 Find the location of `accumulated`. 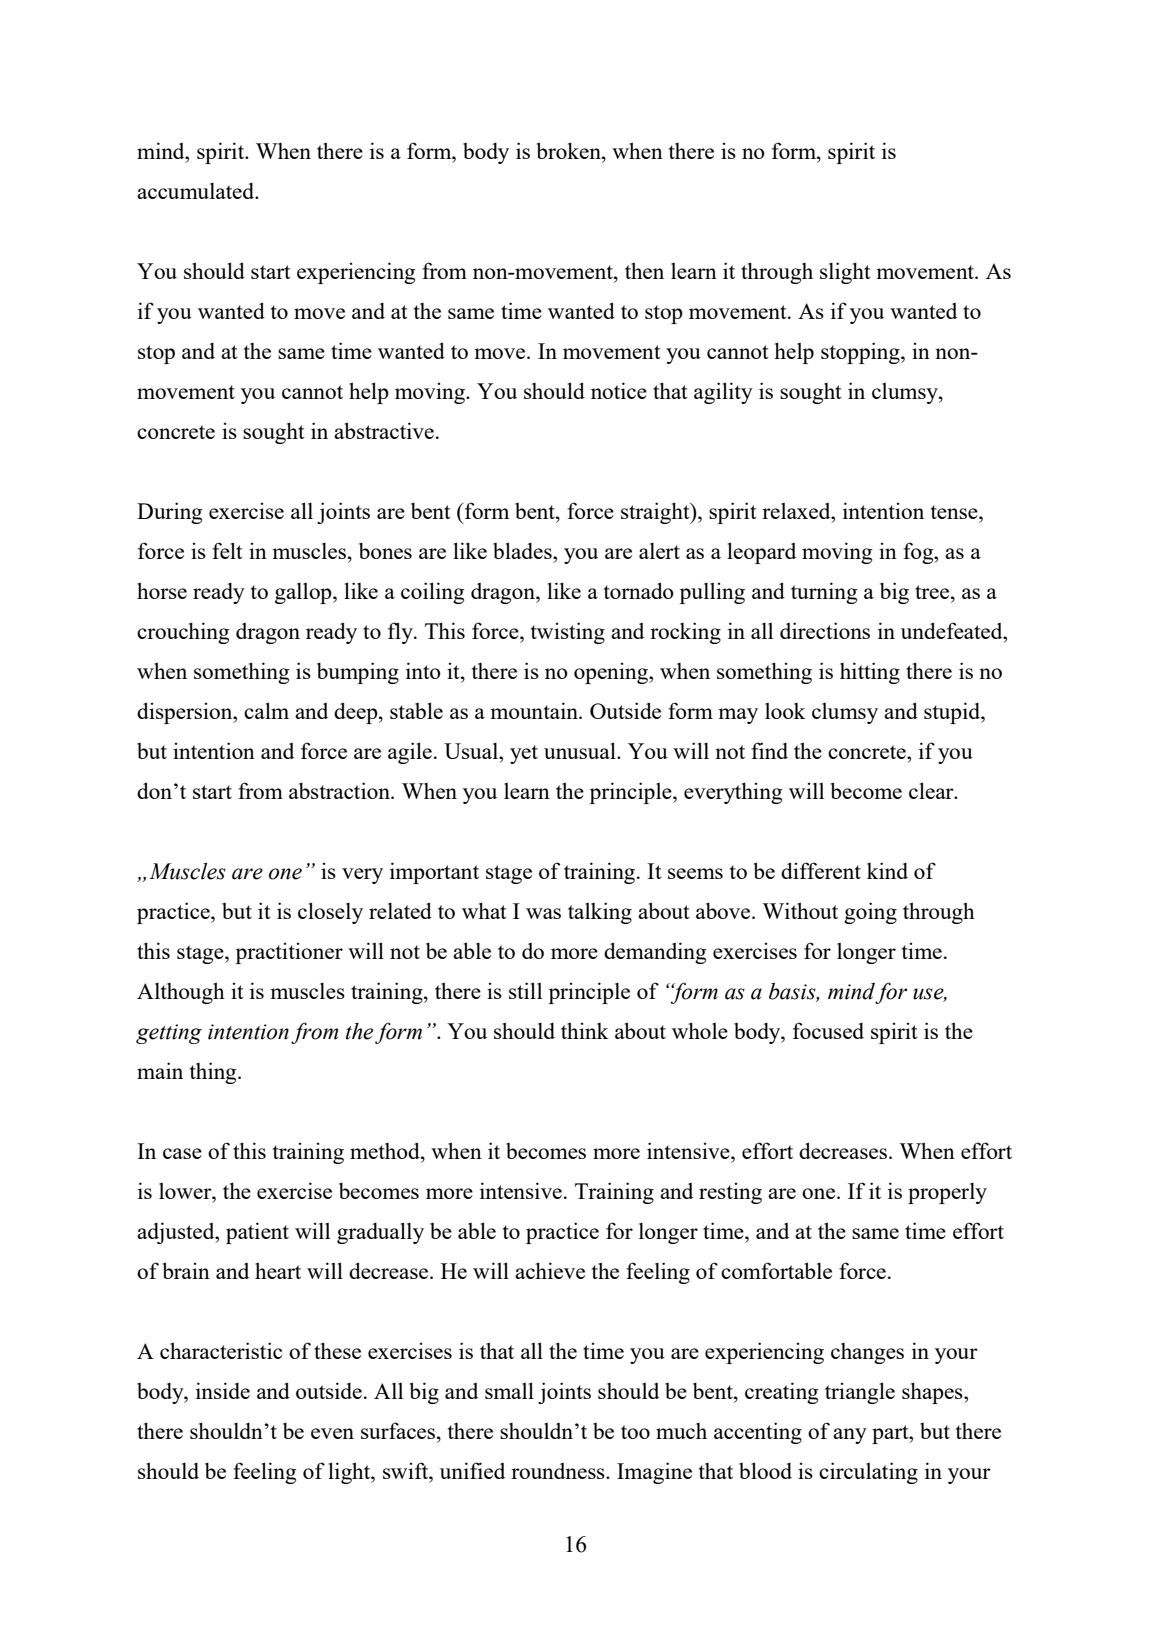

accumulated is located at coordinates (197, 191).
